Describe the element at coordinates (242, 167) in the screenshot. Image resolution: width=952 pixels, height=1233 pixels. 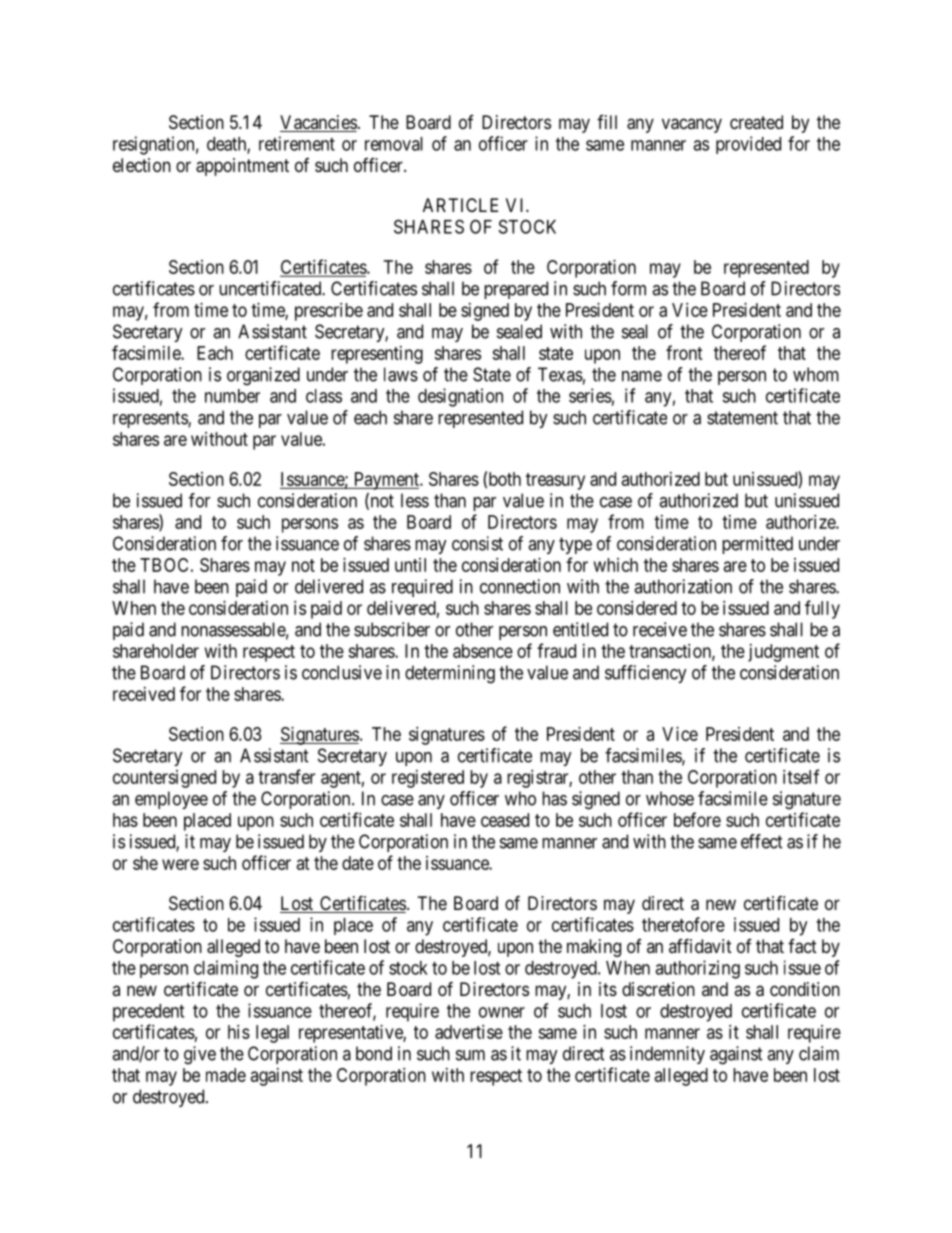
I see `appointment` at that location.
